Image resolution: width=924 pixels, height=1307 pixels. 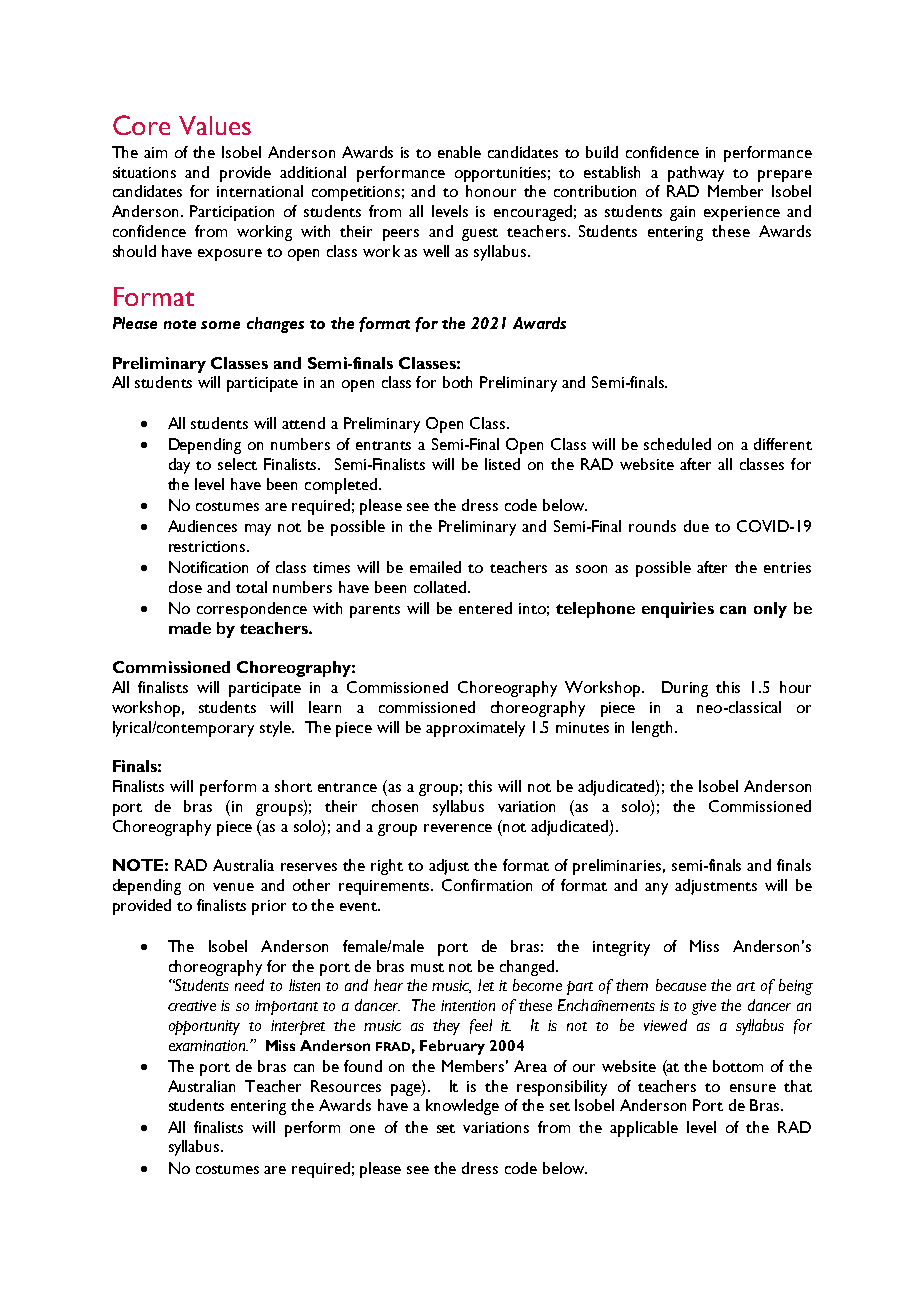 What do you see at coordinates (696, 174) in the image?
I see `pathway` at bounding box center [696, 174].
